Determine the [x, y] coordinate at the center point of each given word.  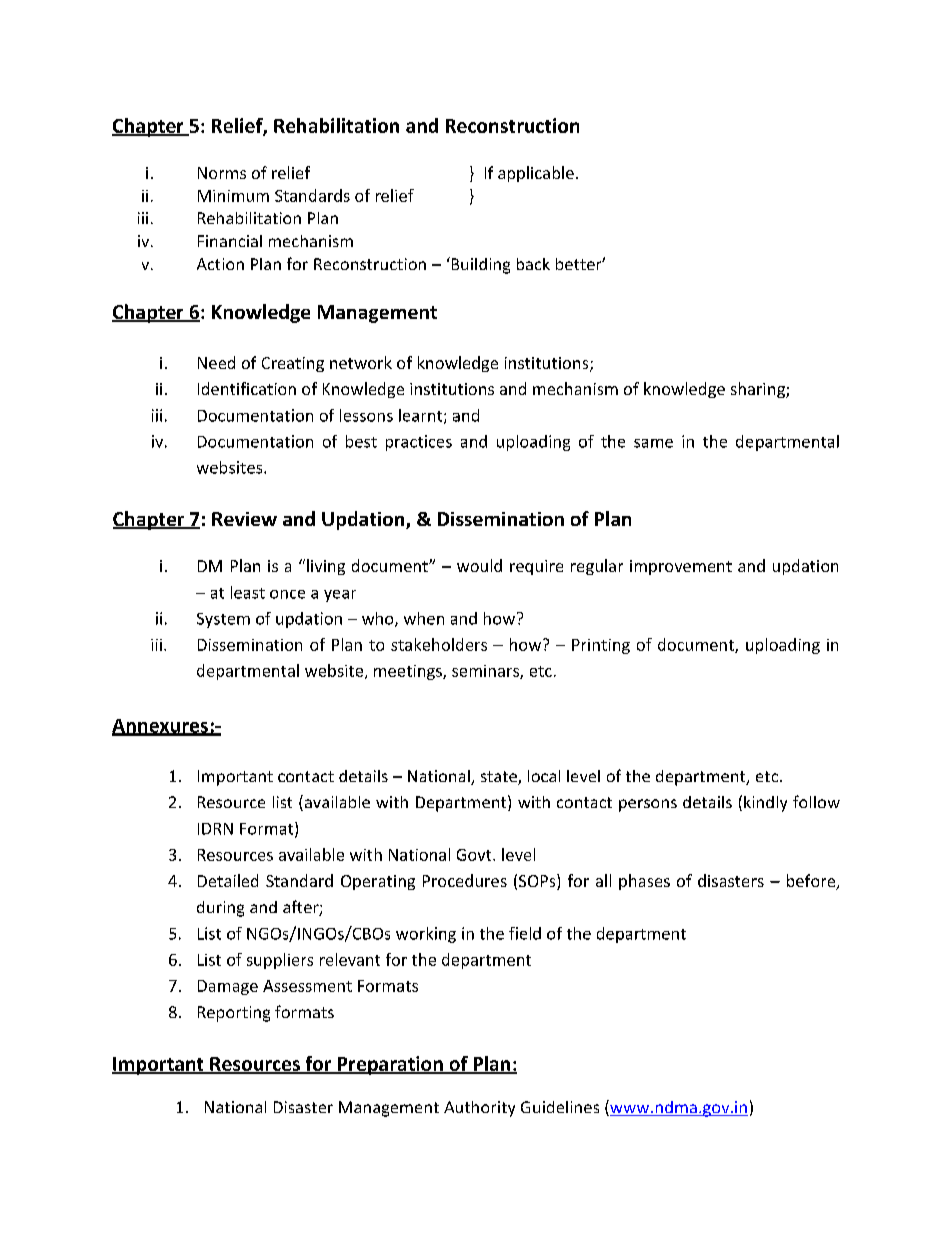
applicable [536, 174]
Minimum [233, 196]
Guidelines [560, 1107]
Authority [479, 1109]
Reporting [234, 1014]
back [533, 264]
